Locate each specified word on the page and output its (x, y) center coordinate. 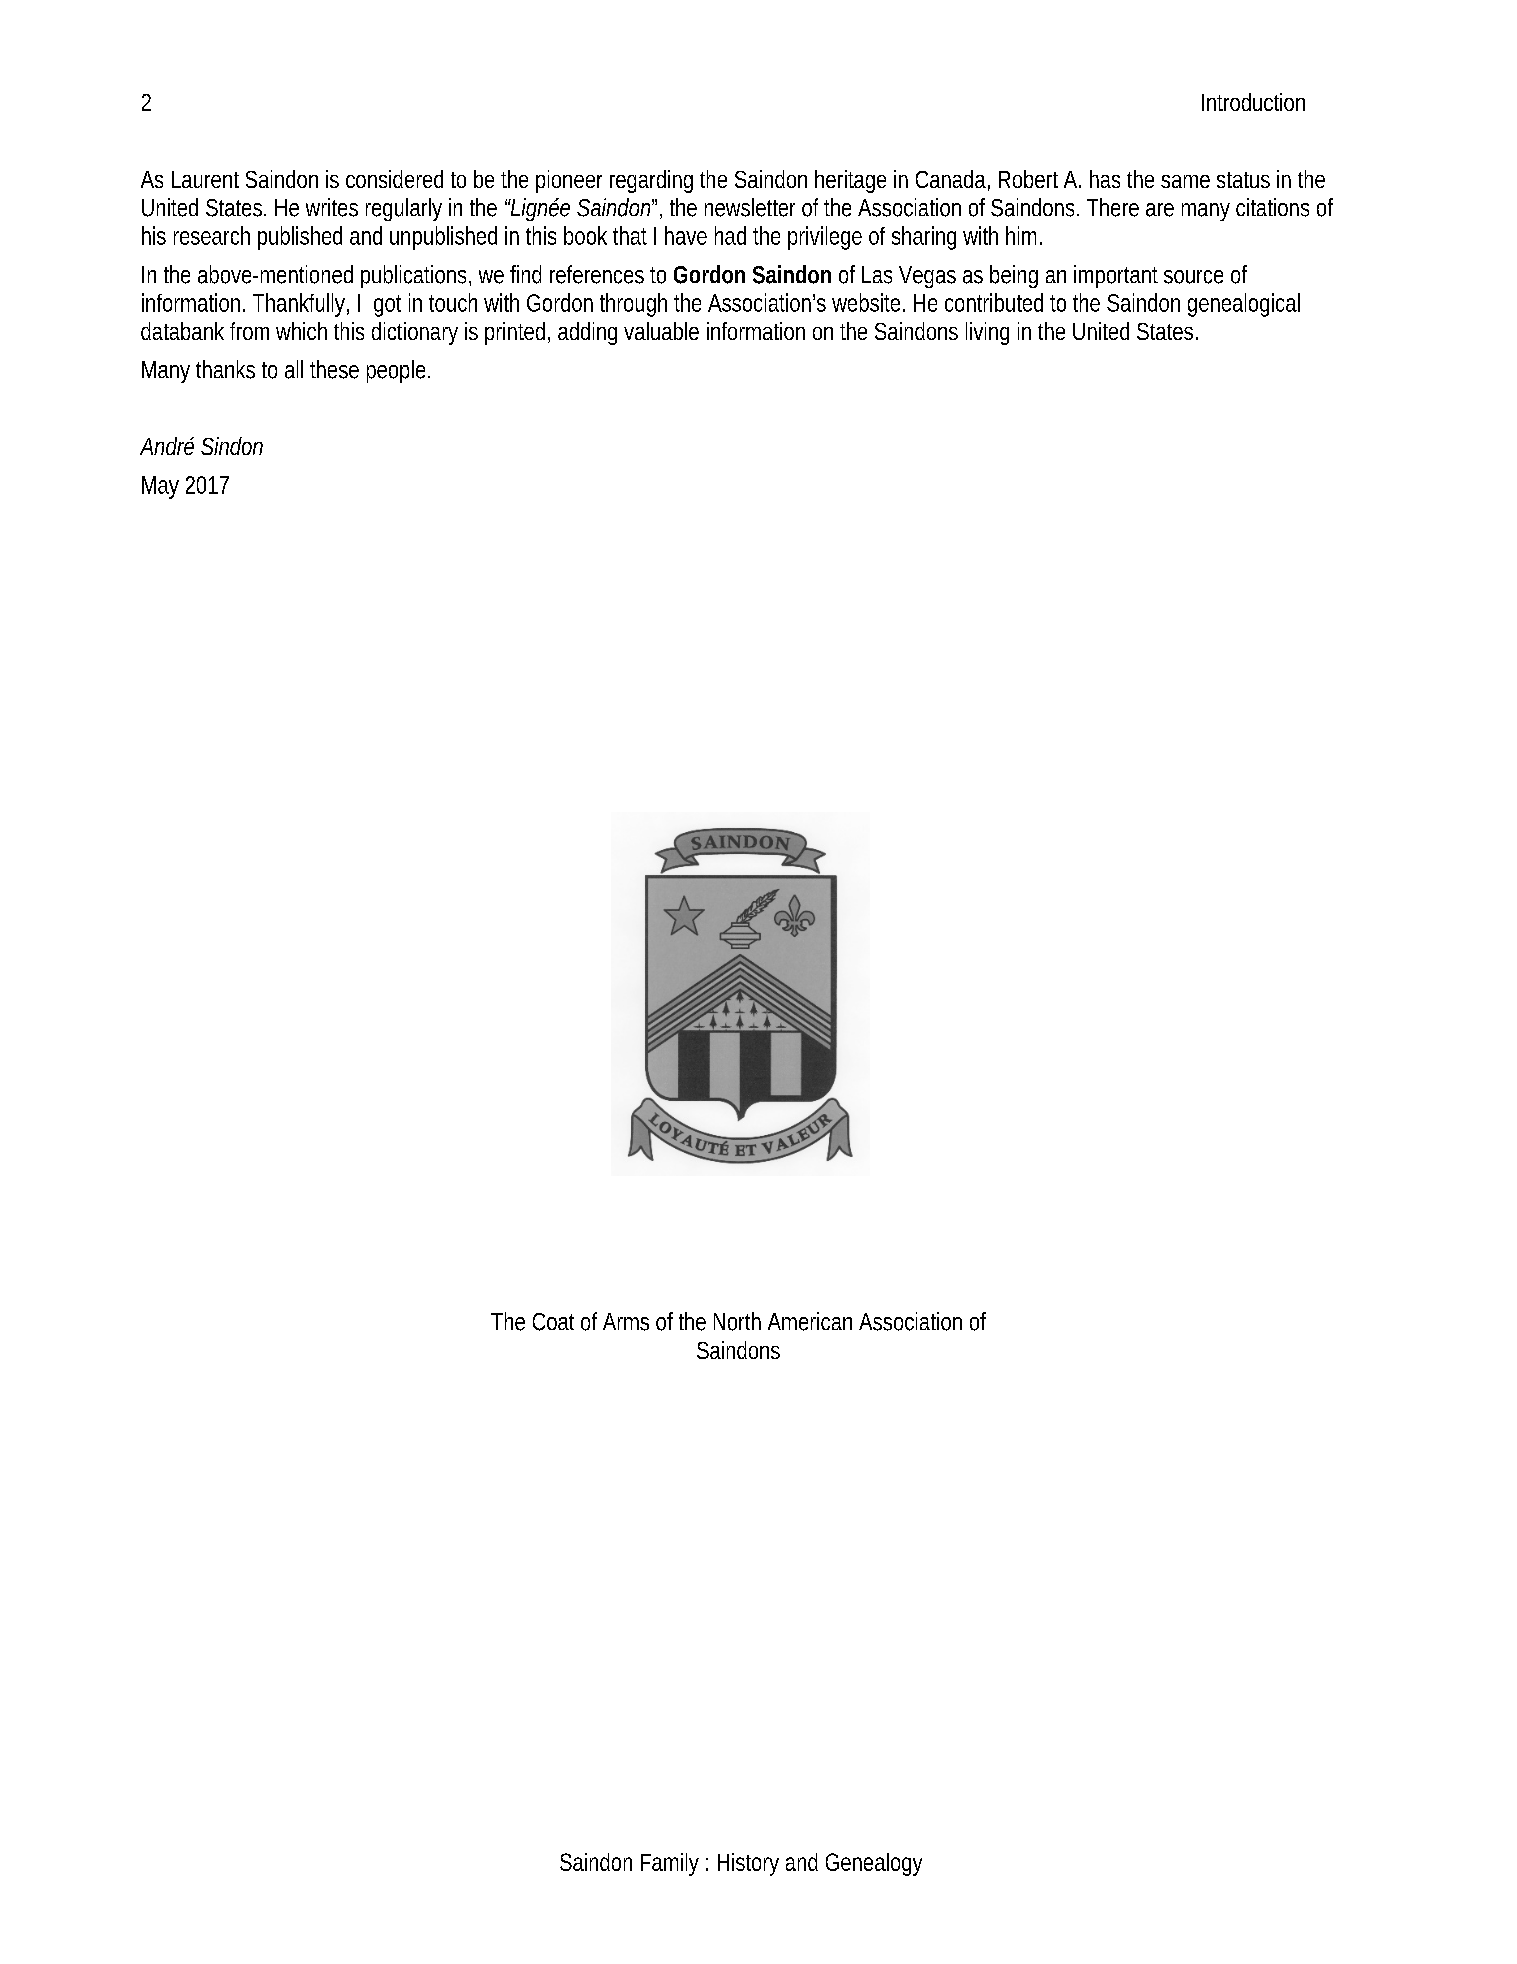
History (748, 1864)
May (160, 487)
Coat (553, 1322)
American (810, 1321)
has (1105, 179)
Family (670, 1864)
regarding (651, 181)
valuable (661, 331)
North (737, 1321)
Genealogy (874, 1864)
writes (332, 207)
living (987, 333)
